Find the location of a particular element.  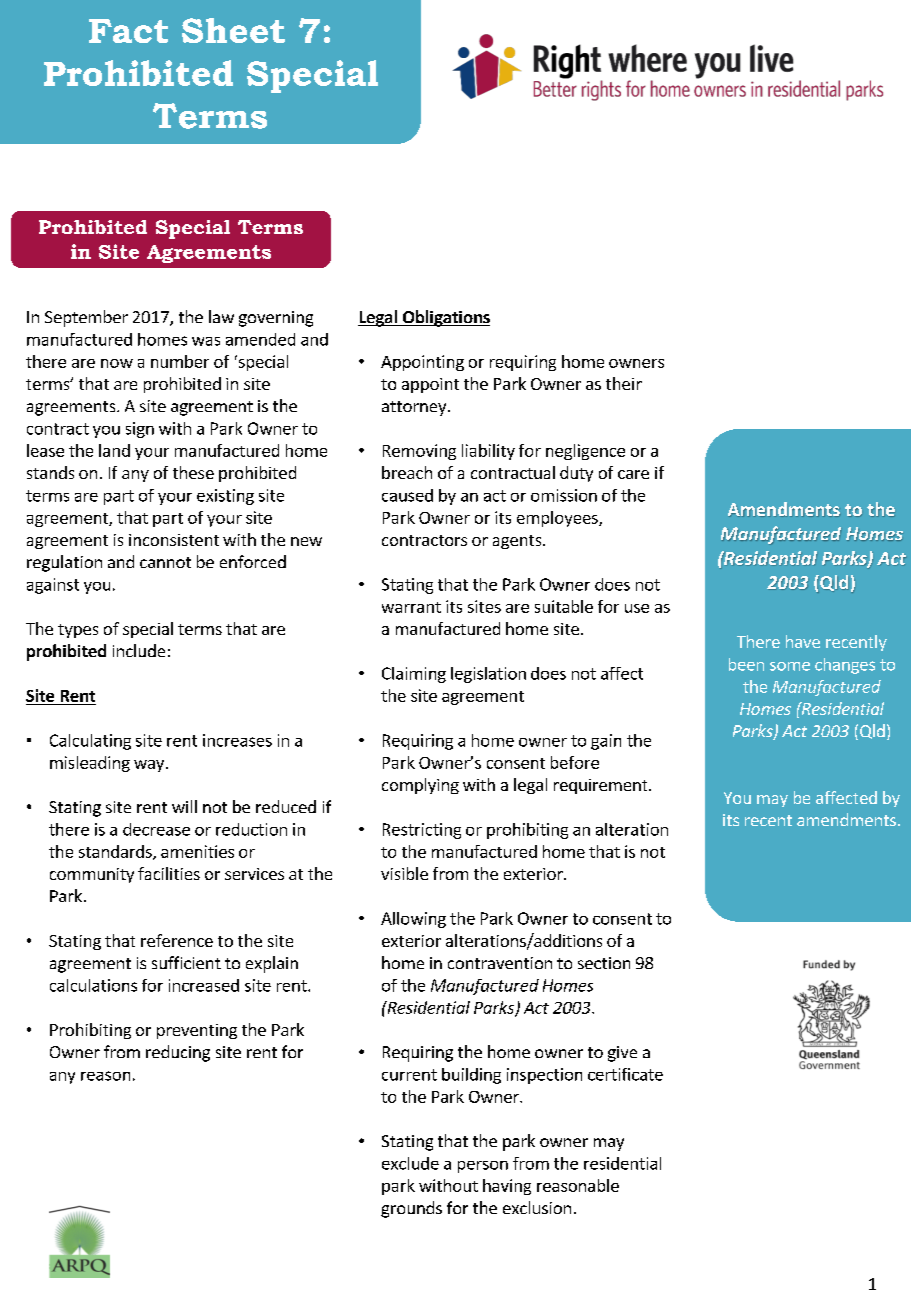

way is located at coordinates (149, 766).
